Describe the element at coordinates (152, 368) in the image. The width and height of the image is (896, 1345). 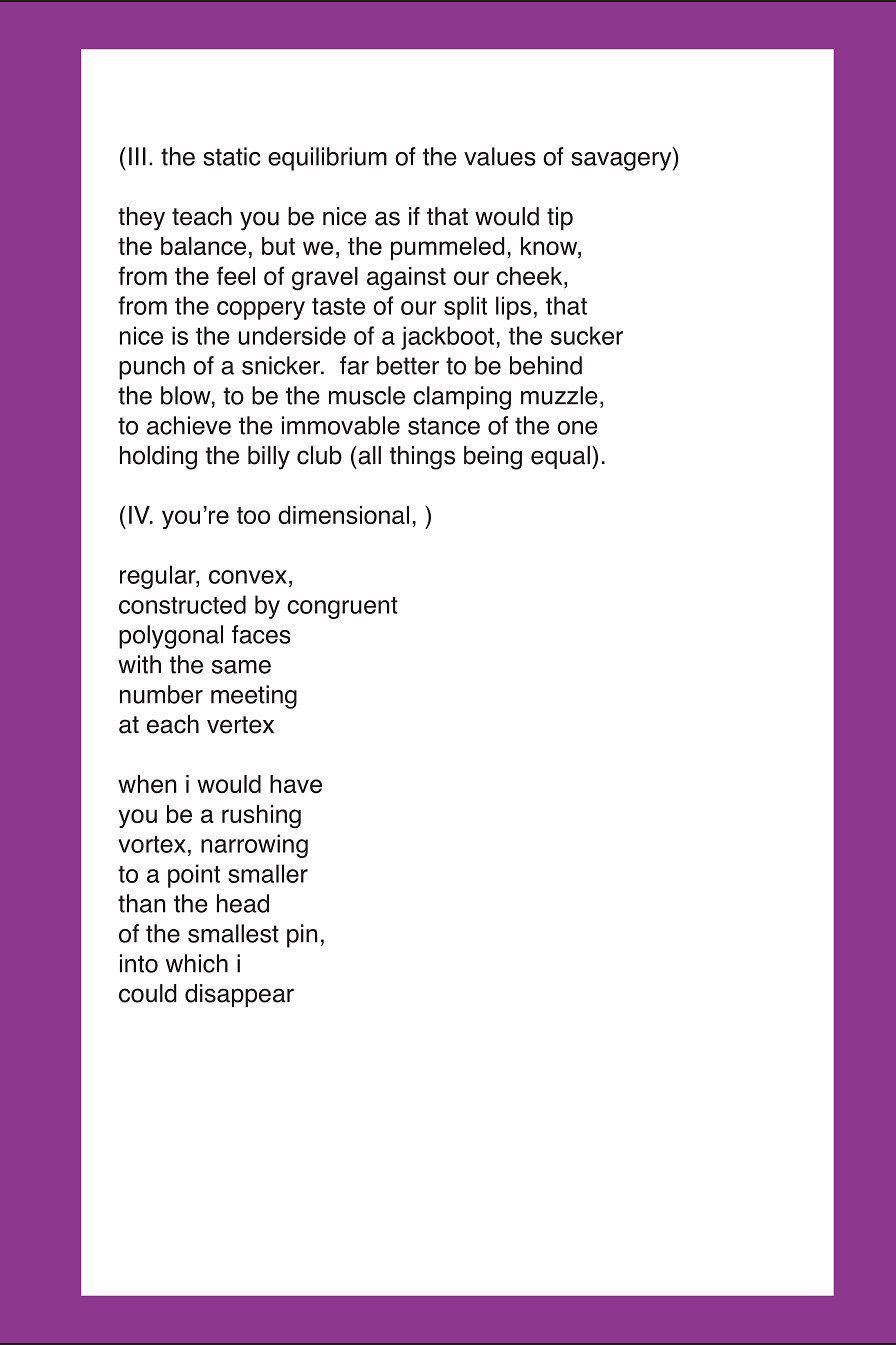
I see `punch` at that location.
